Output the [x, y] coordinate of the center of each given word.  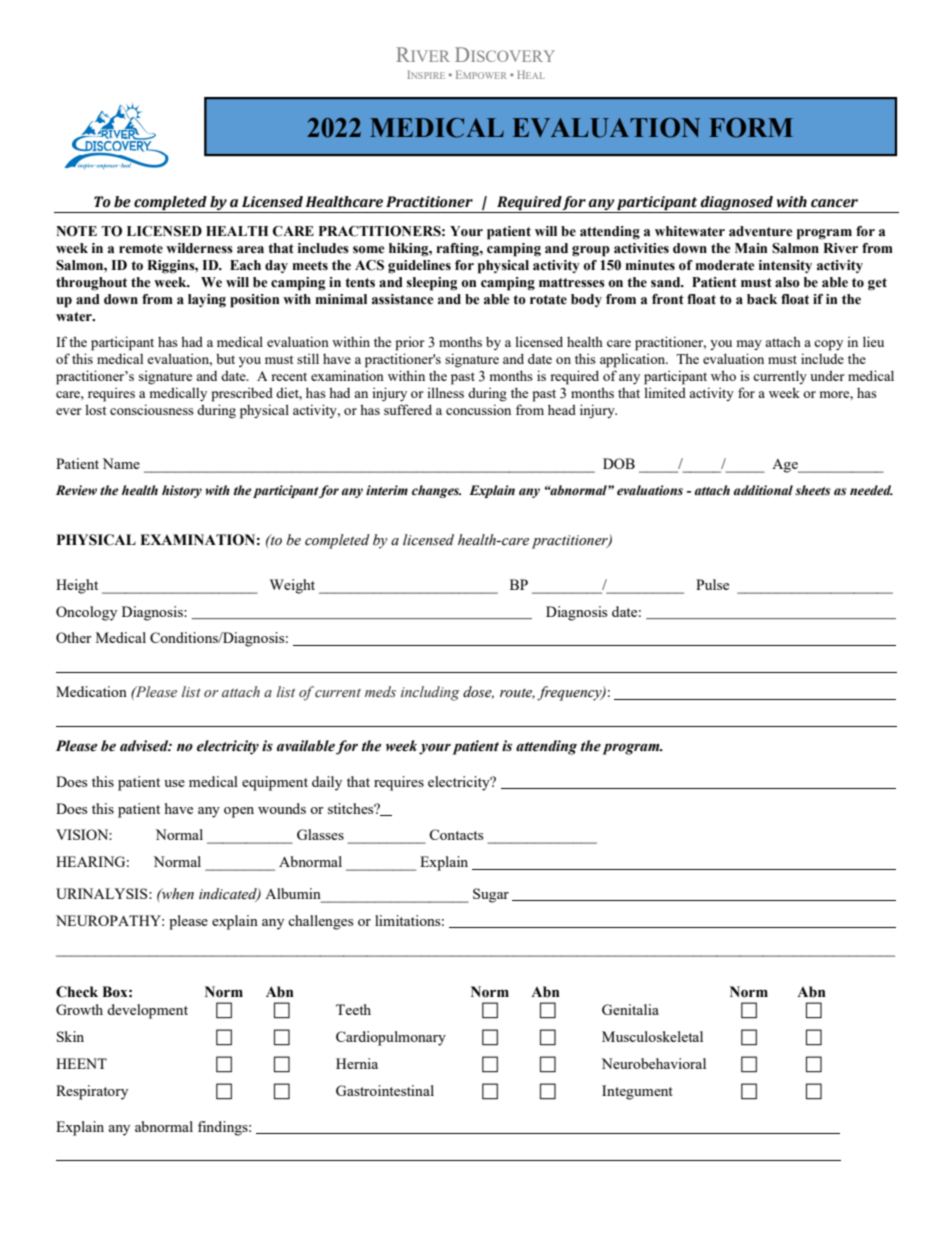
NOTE [76, 231]
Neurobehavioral [653, 1063]
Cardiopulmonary [391, 1038]
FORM [751, 128]
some [369, 250]
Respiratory [92, 1092]
